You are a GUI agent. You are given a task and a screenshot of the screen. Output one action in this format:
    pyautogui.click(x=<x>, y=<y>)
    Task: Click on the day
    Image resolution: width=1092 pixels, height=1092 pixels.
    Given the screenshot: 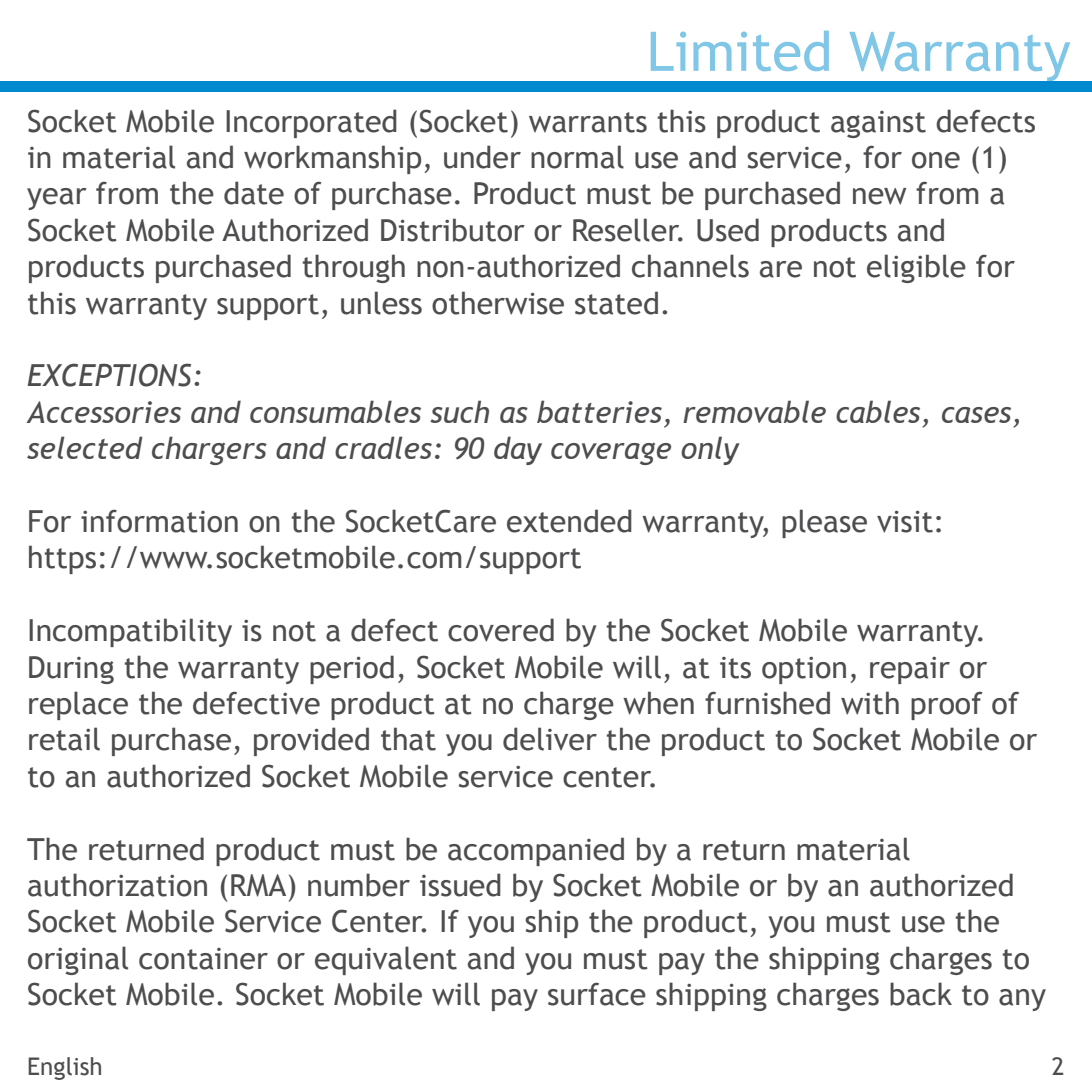 What is the action you would take?
    pyautogui.click(x=518, y=450)
